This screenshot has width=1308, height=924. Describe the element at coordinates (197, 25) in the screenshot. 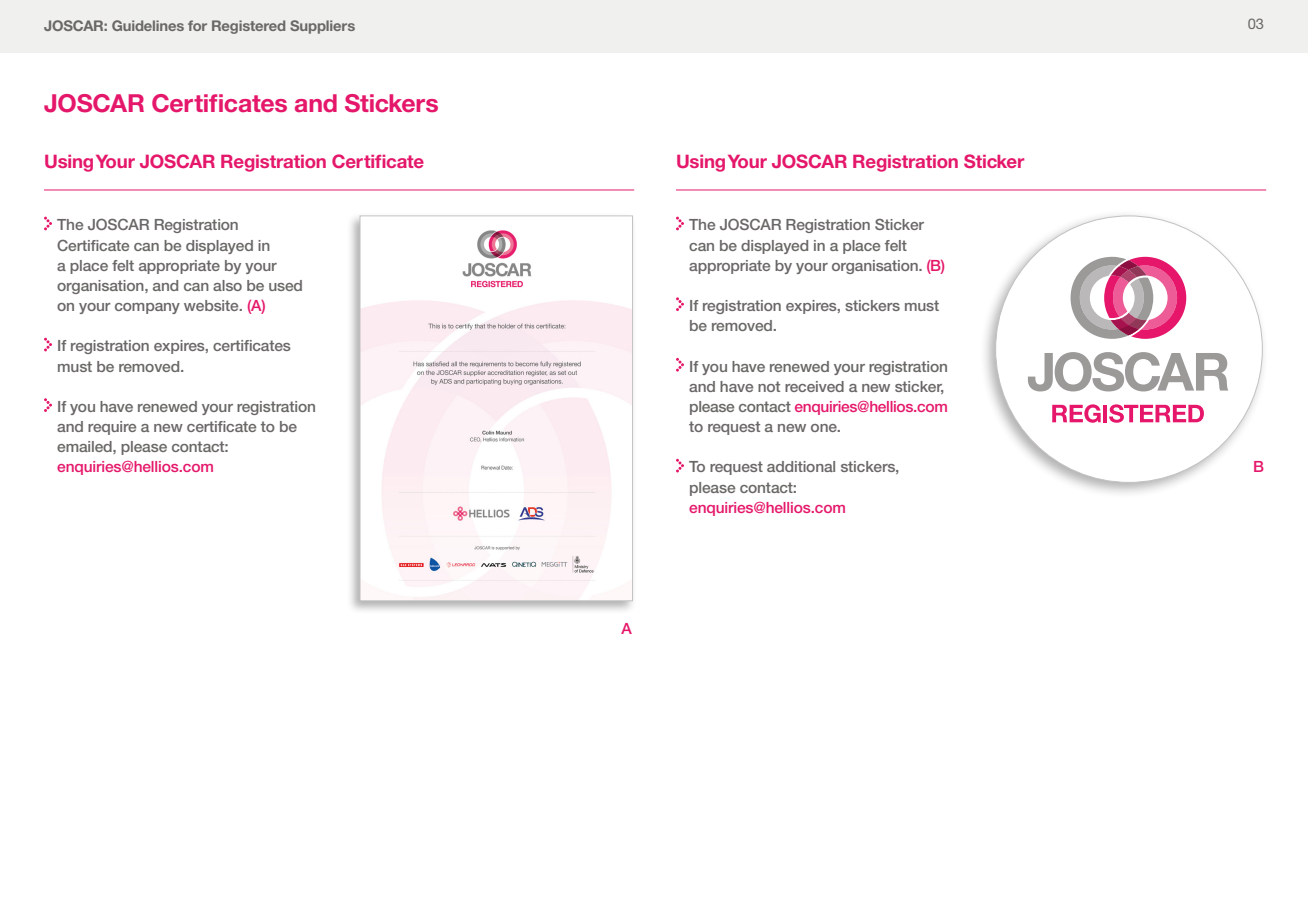

I see `for` at that location.
